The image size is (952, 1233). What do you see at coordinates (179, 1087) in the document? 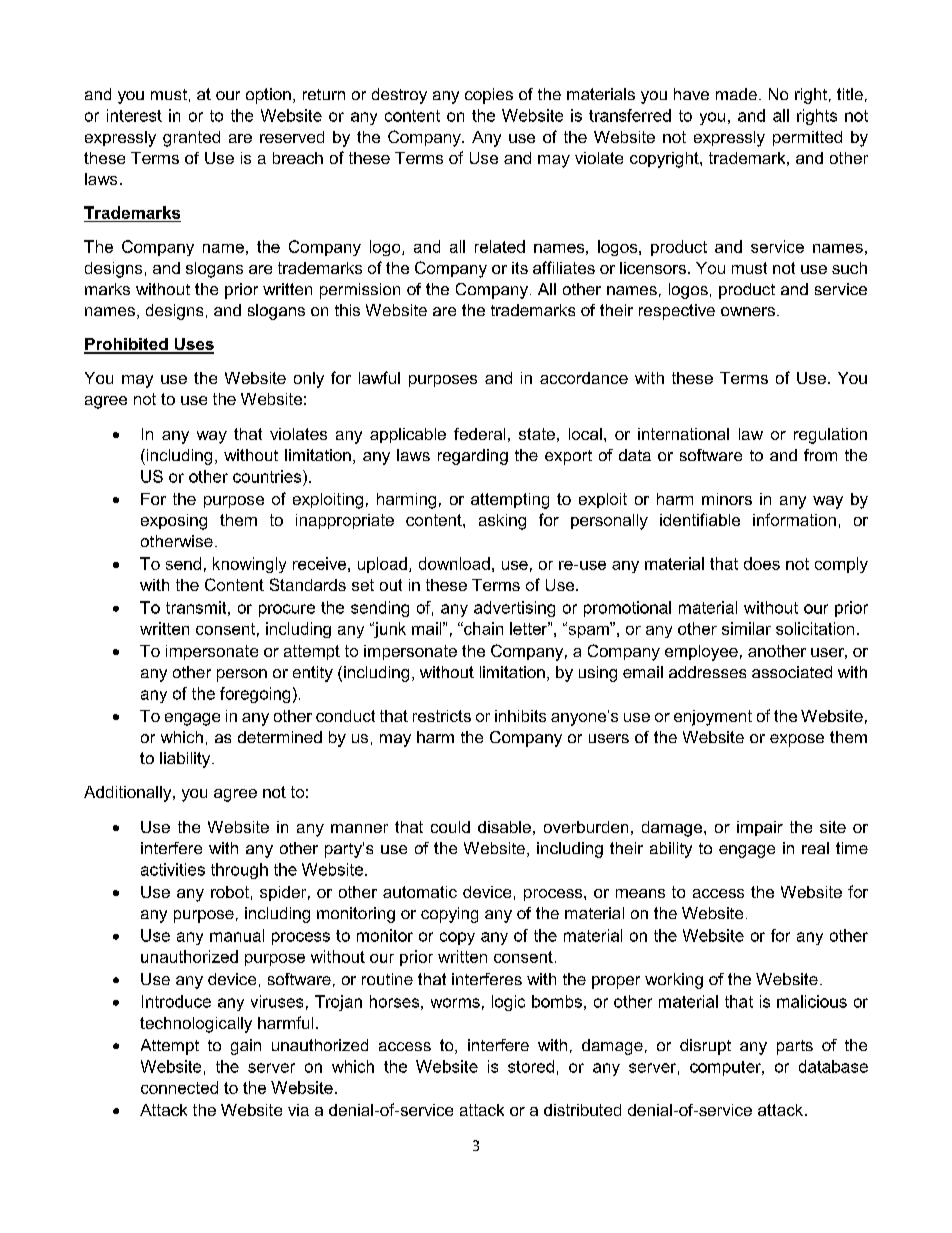
I see `connected` at bounding box center [179, 1087].
